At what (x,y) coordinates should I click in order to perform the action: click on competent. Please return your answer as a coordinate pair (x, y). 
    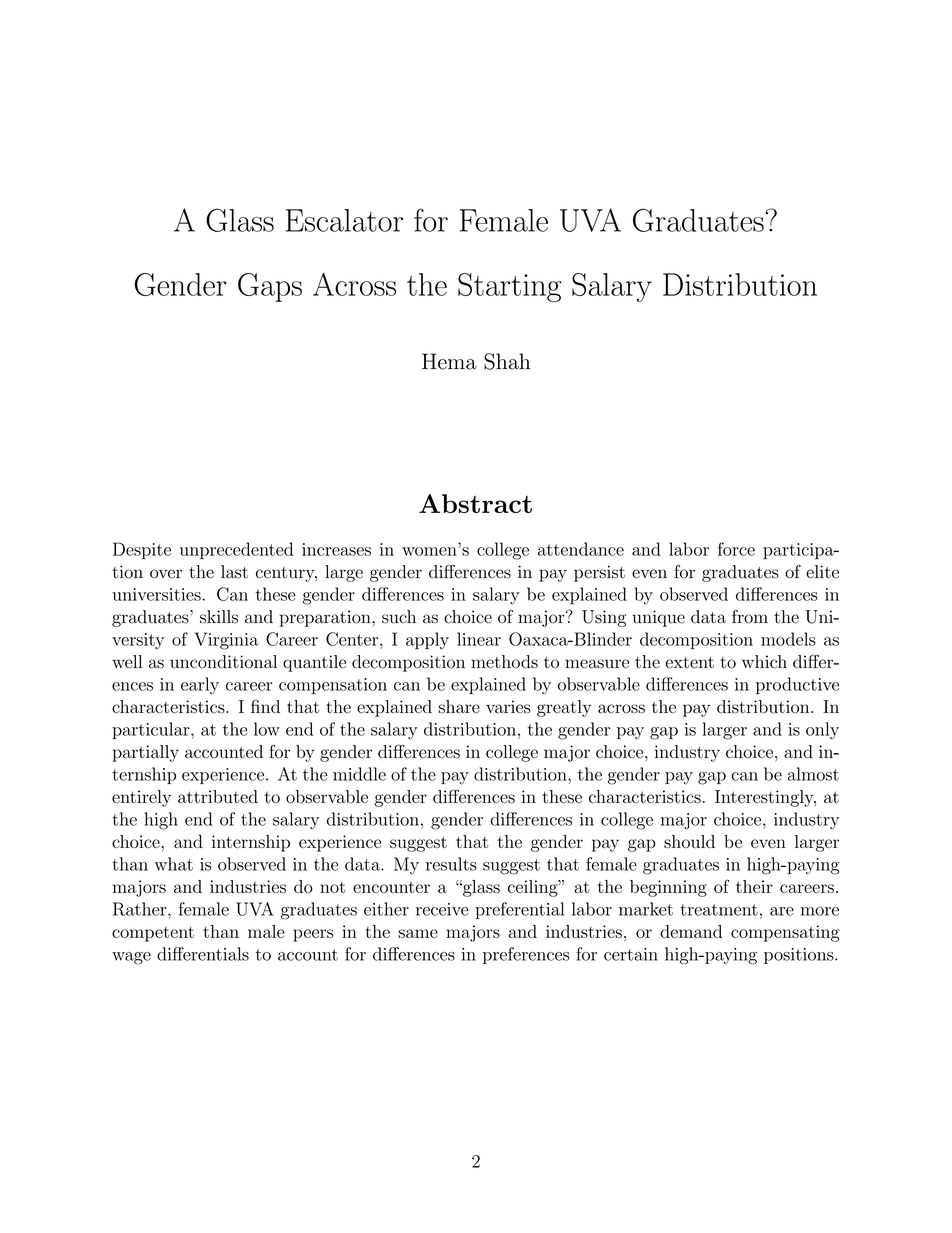
    Looking at the image, I should click on (153, 934).
